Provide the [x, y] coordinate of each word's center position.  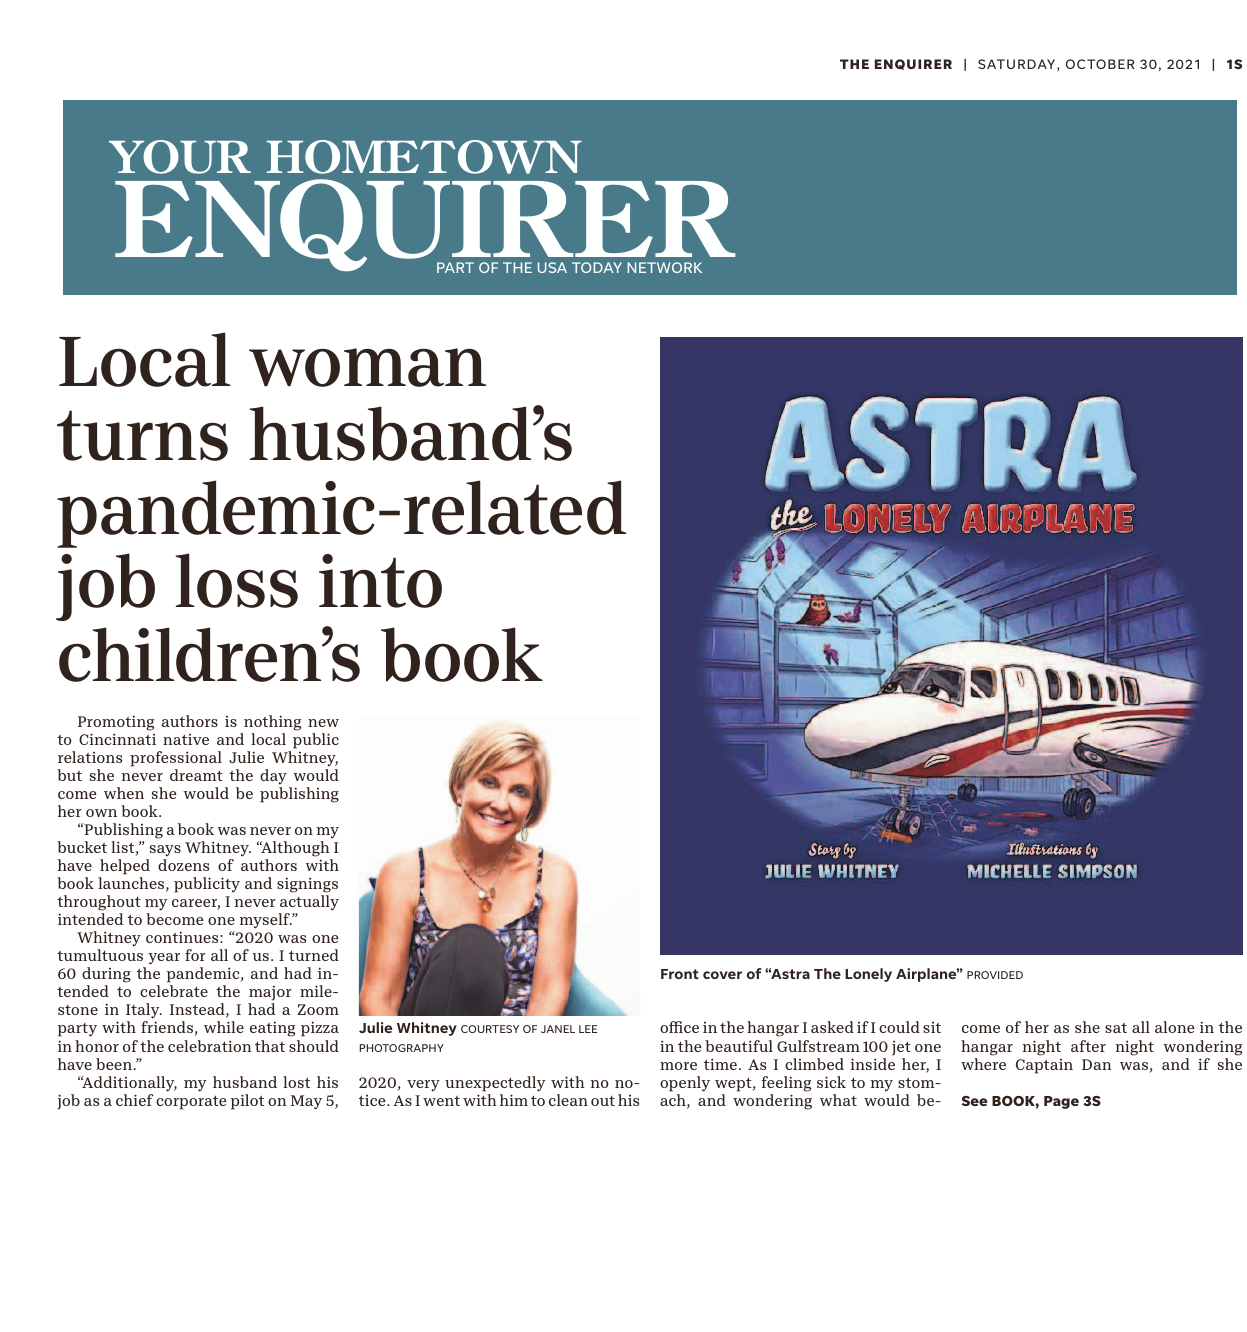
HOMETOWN [424, 157]
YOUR [180, 157]
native [186, 739]
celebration [210, 1046]
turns [142, 435]
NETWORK [664, 267]
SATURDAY [1018, 65]
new [323, 723]
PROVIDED [995, 975]
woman [367, 367]
